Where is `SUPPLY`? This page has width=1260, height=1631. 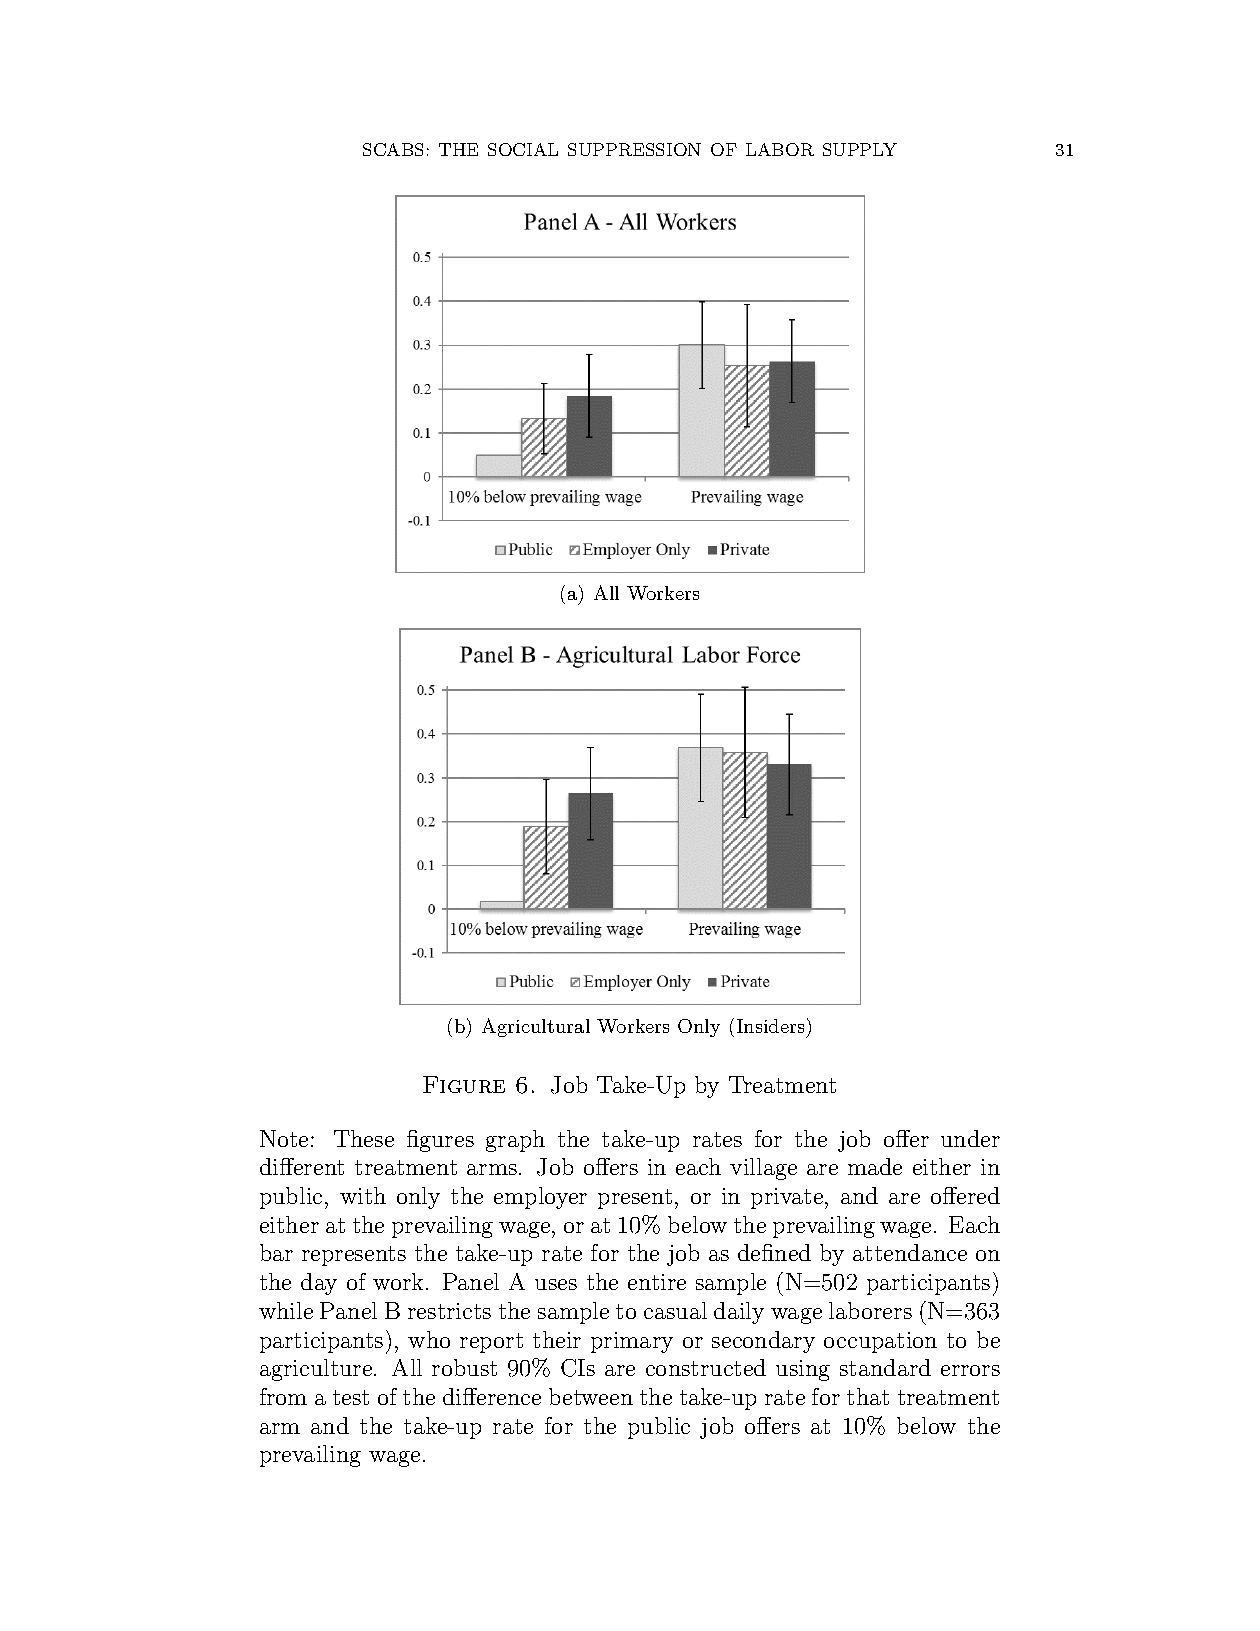 SUPPLY is located at coordinates (860, 149).
